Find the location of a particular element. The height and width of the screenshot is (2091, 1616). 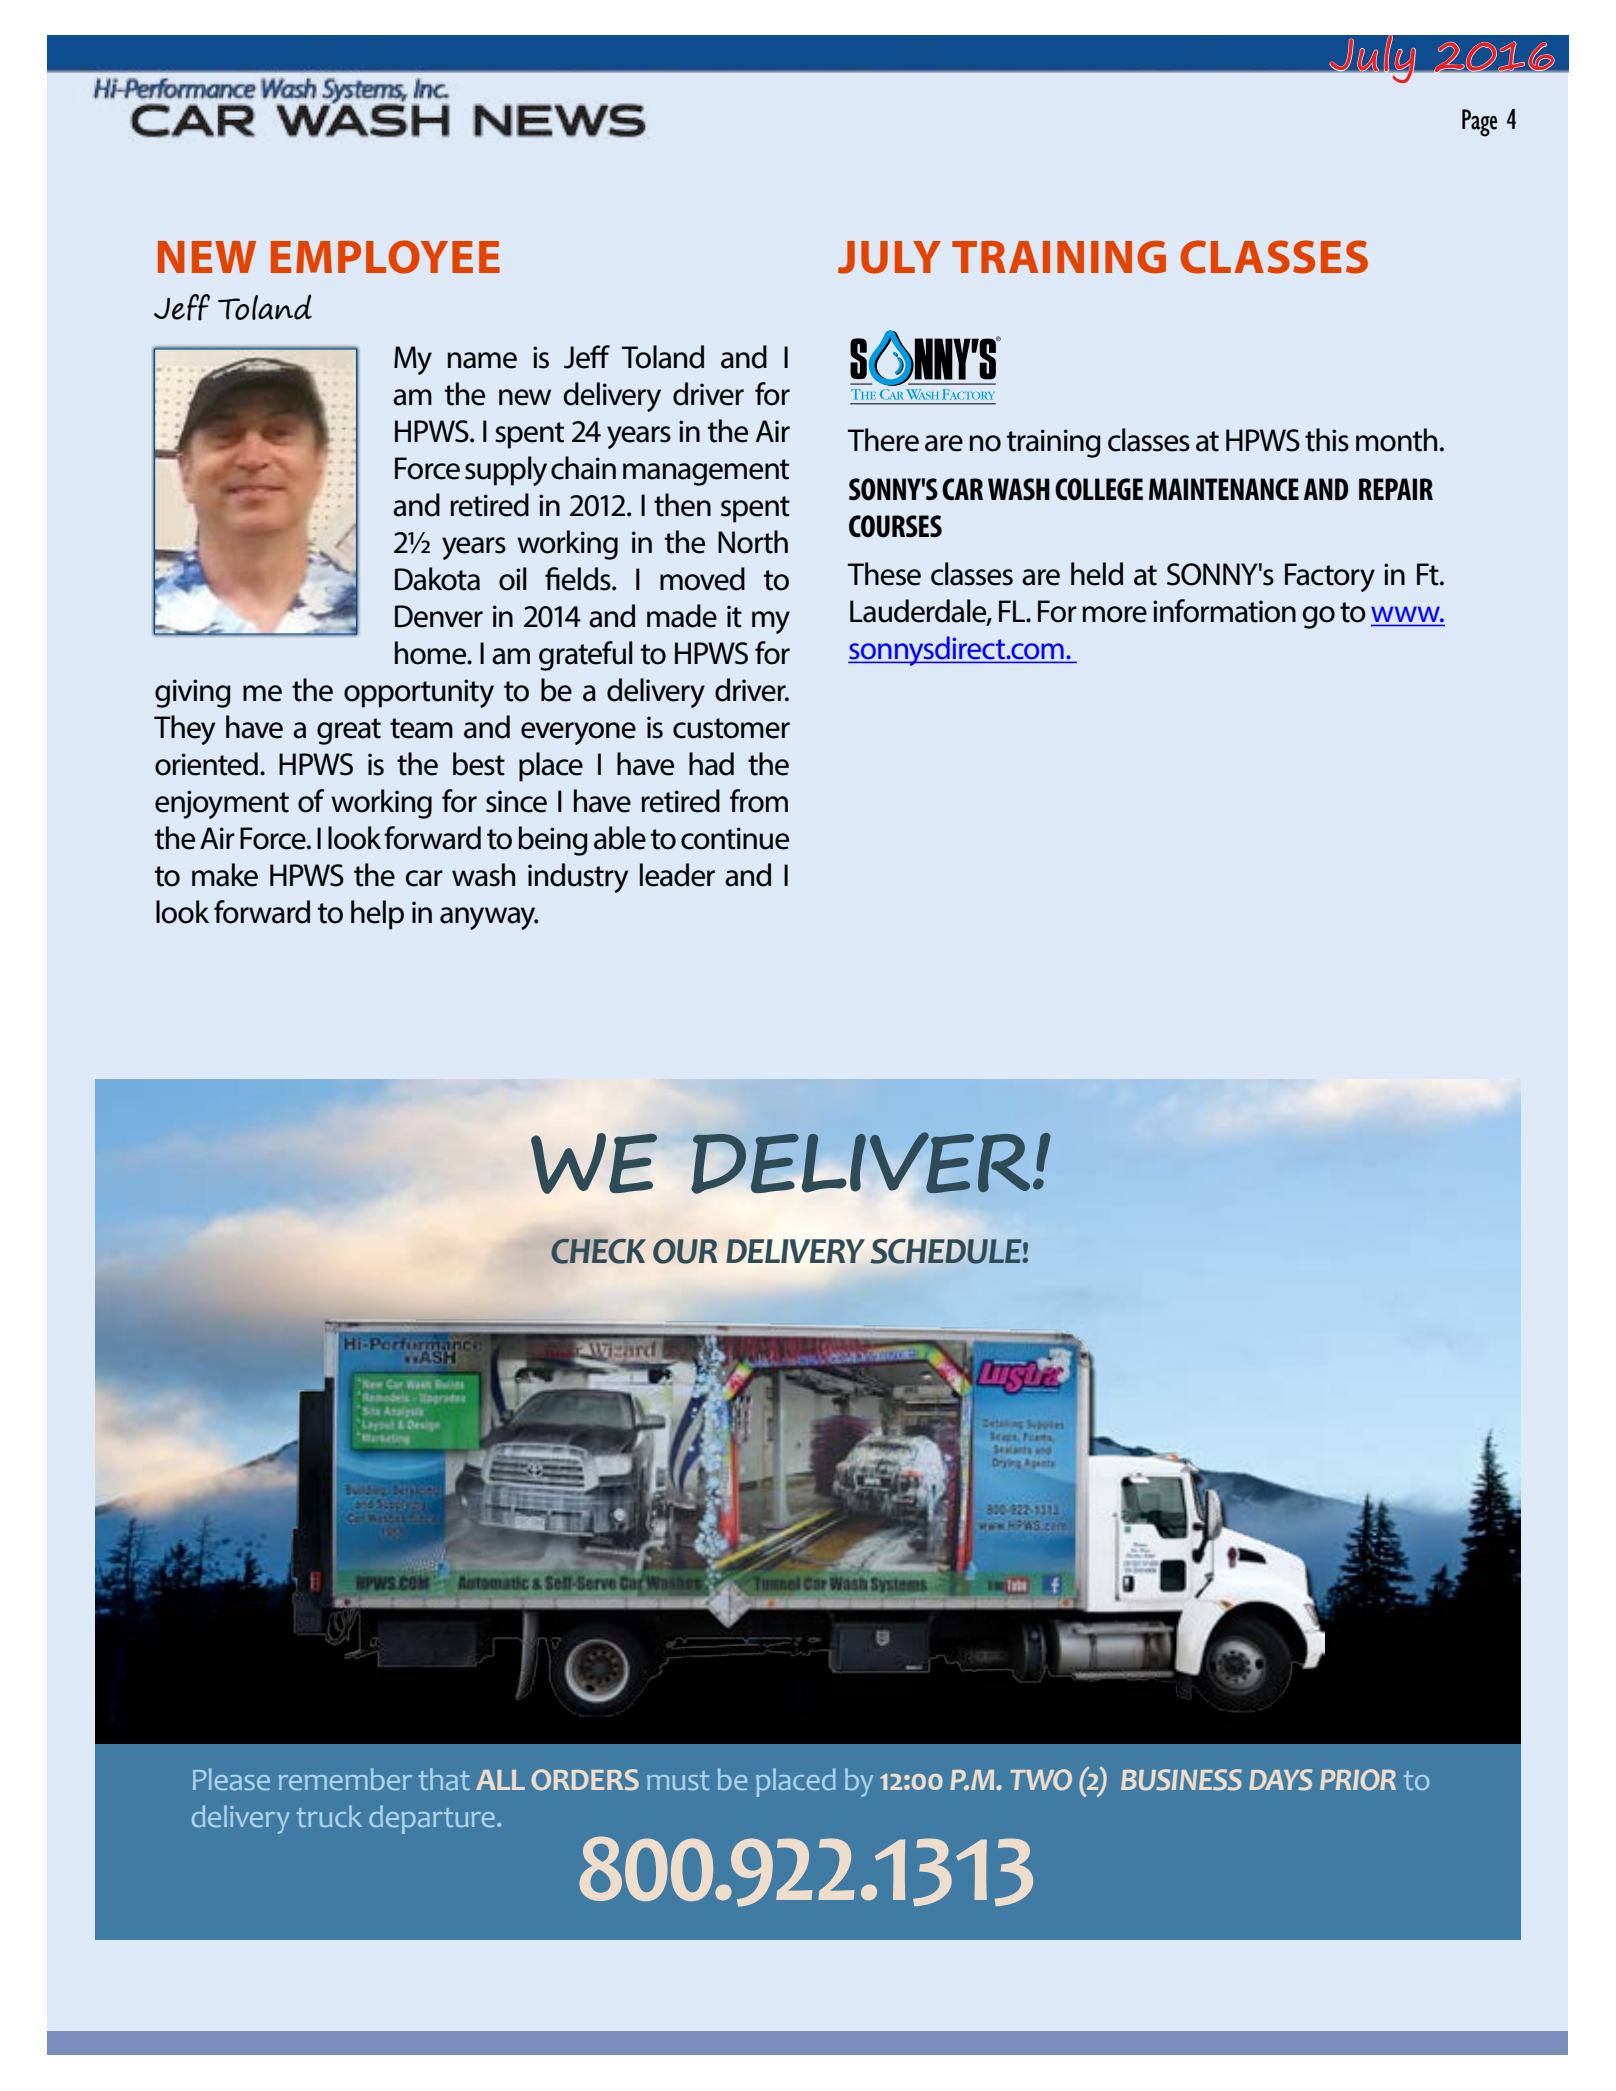

CHECK is located at coordinates (598, 1251).
